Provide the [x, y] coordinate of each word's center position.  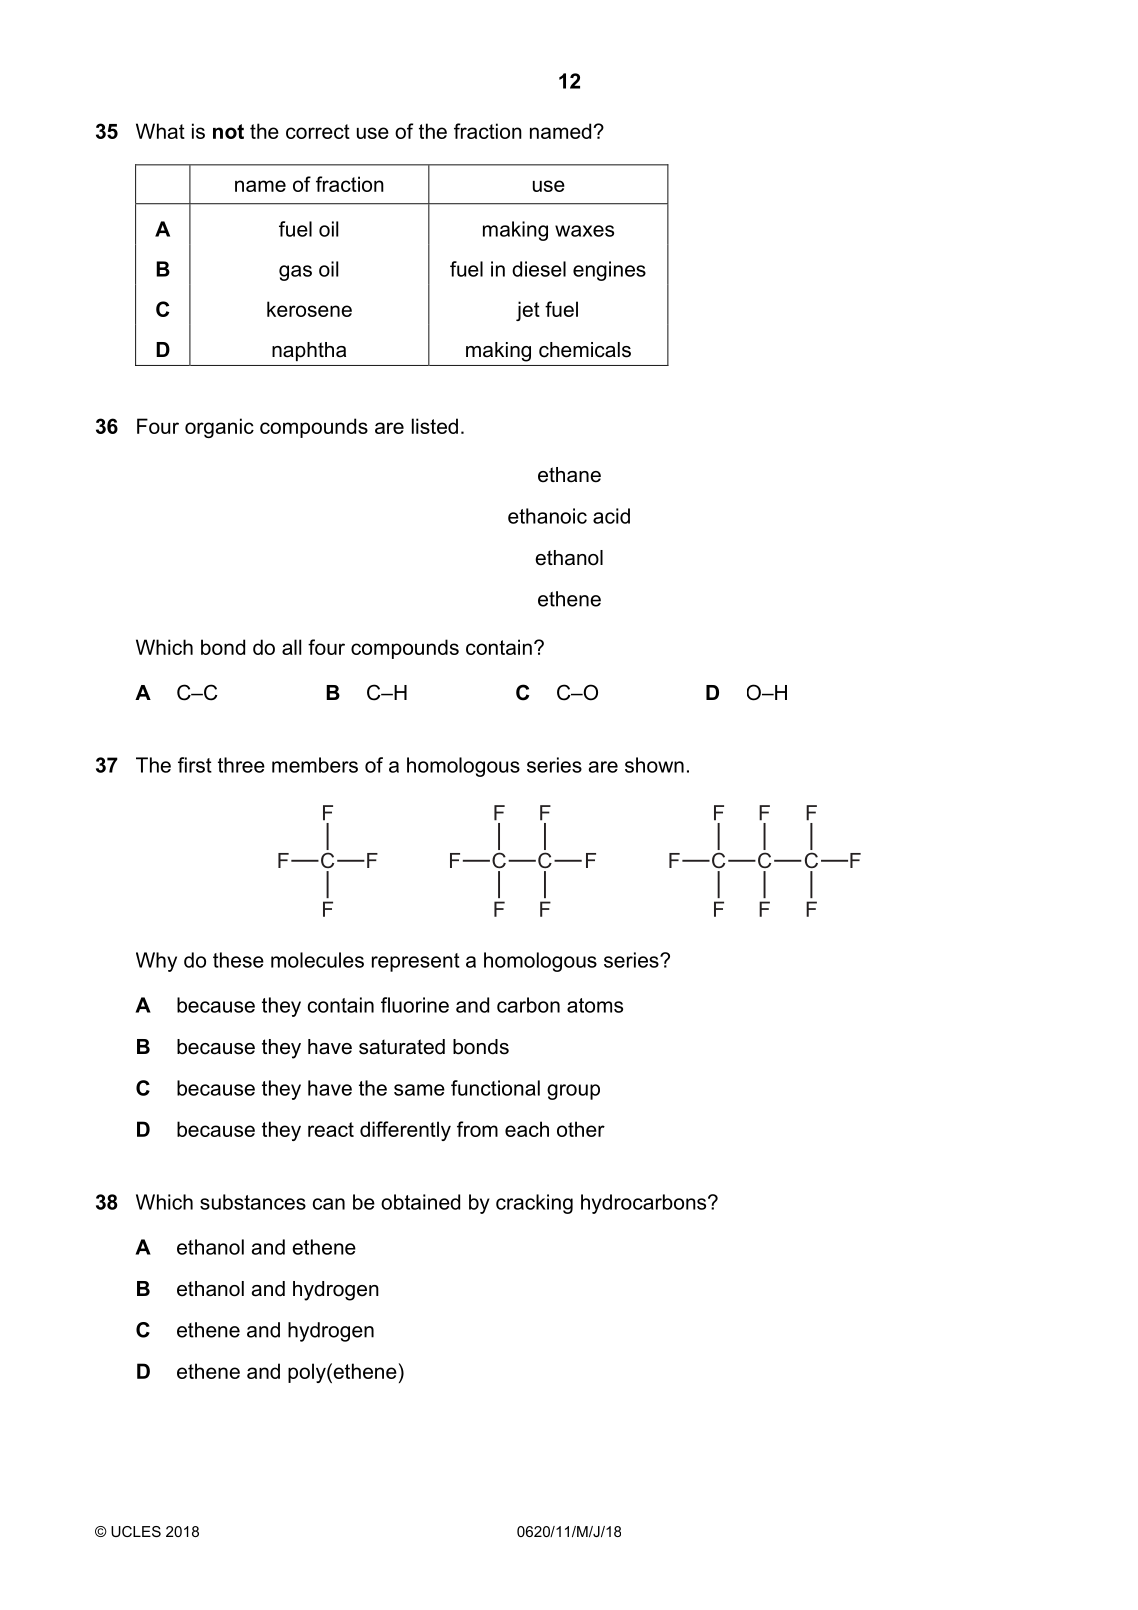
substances [253, 1202]
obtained [420, 1202]
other [581, 1129]
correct [318, 131]
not [228, 131]
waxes [584, 231]
